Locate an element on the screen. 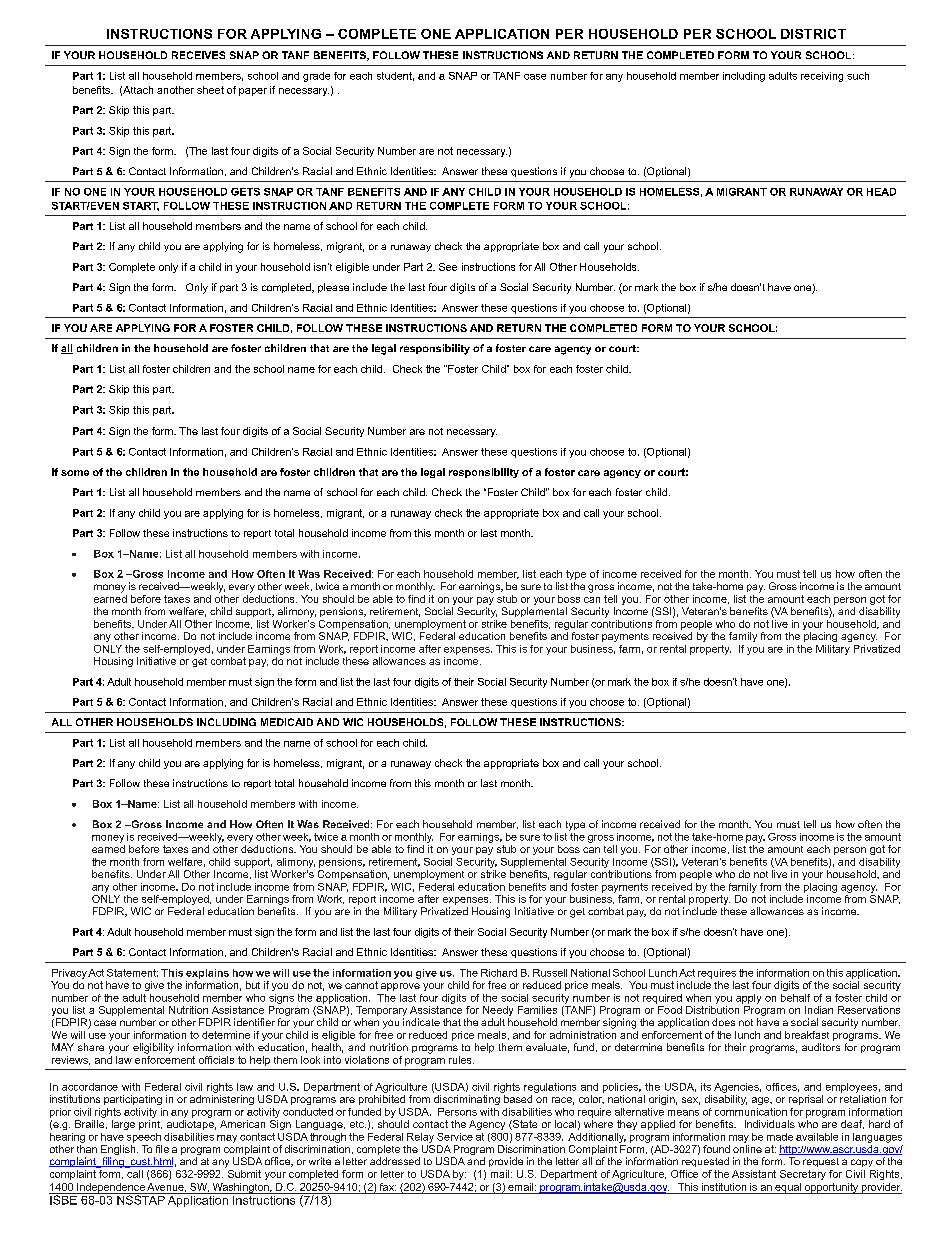 The width and height of the screenshot is (952, 1233). Service is located at coordinates (455, 1137).
